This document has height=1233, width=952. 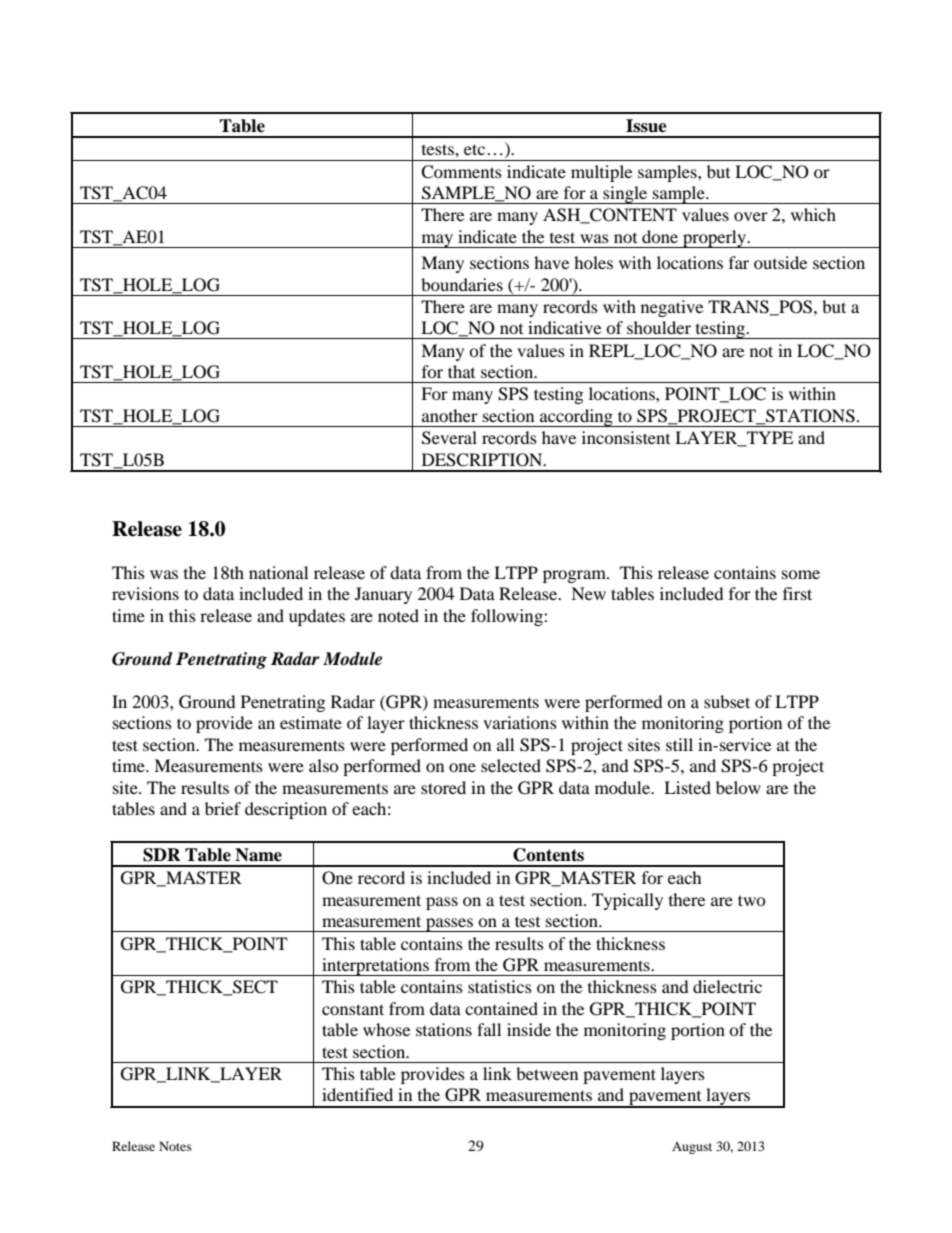 I want to click on between, so click(x=547, y=1073).
